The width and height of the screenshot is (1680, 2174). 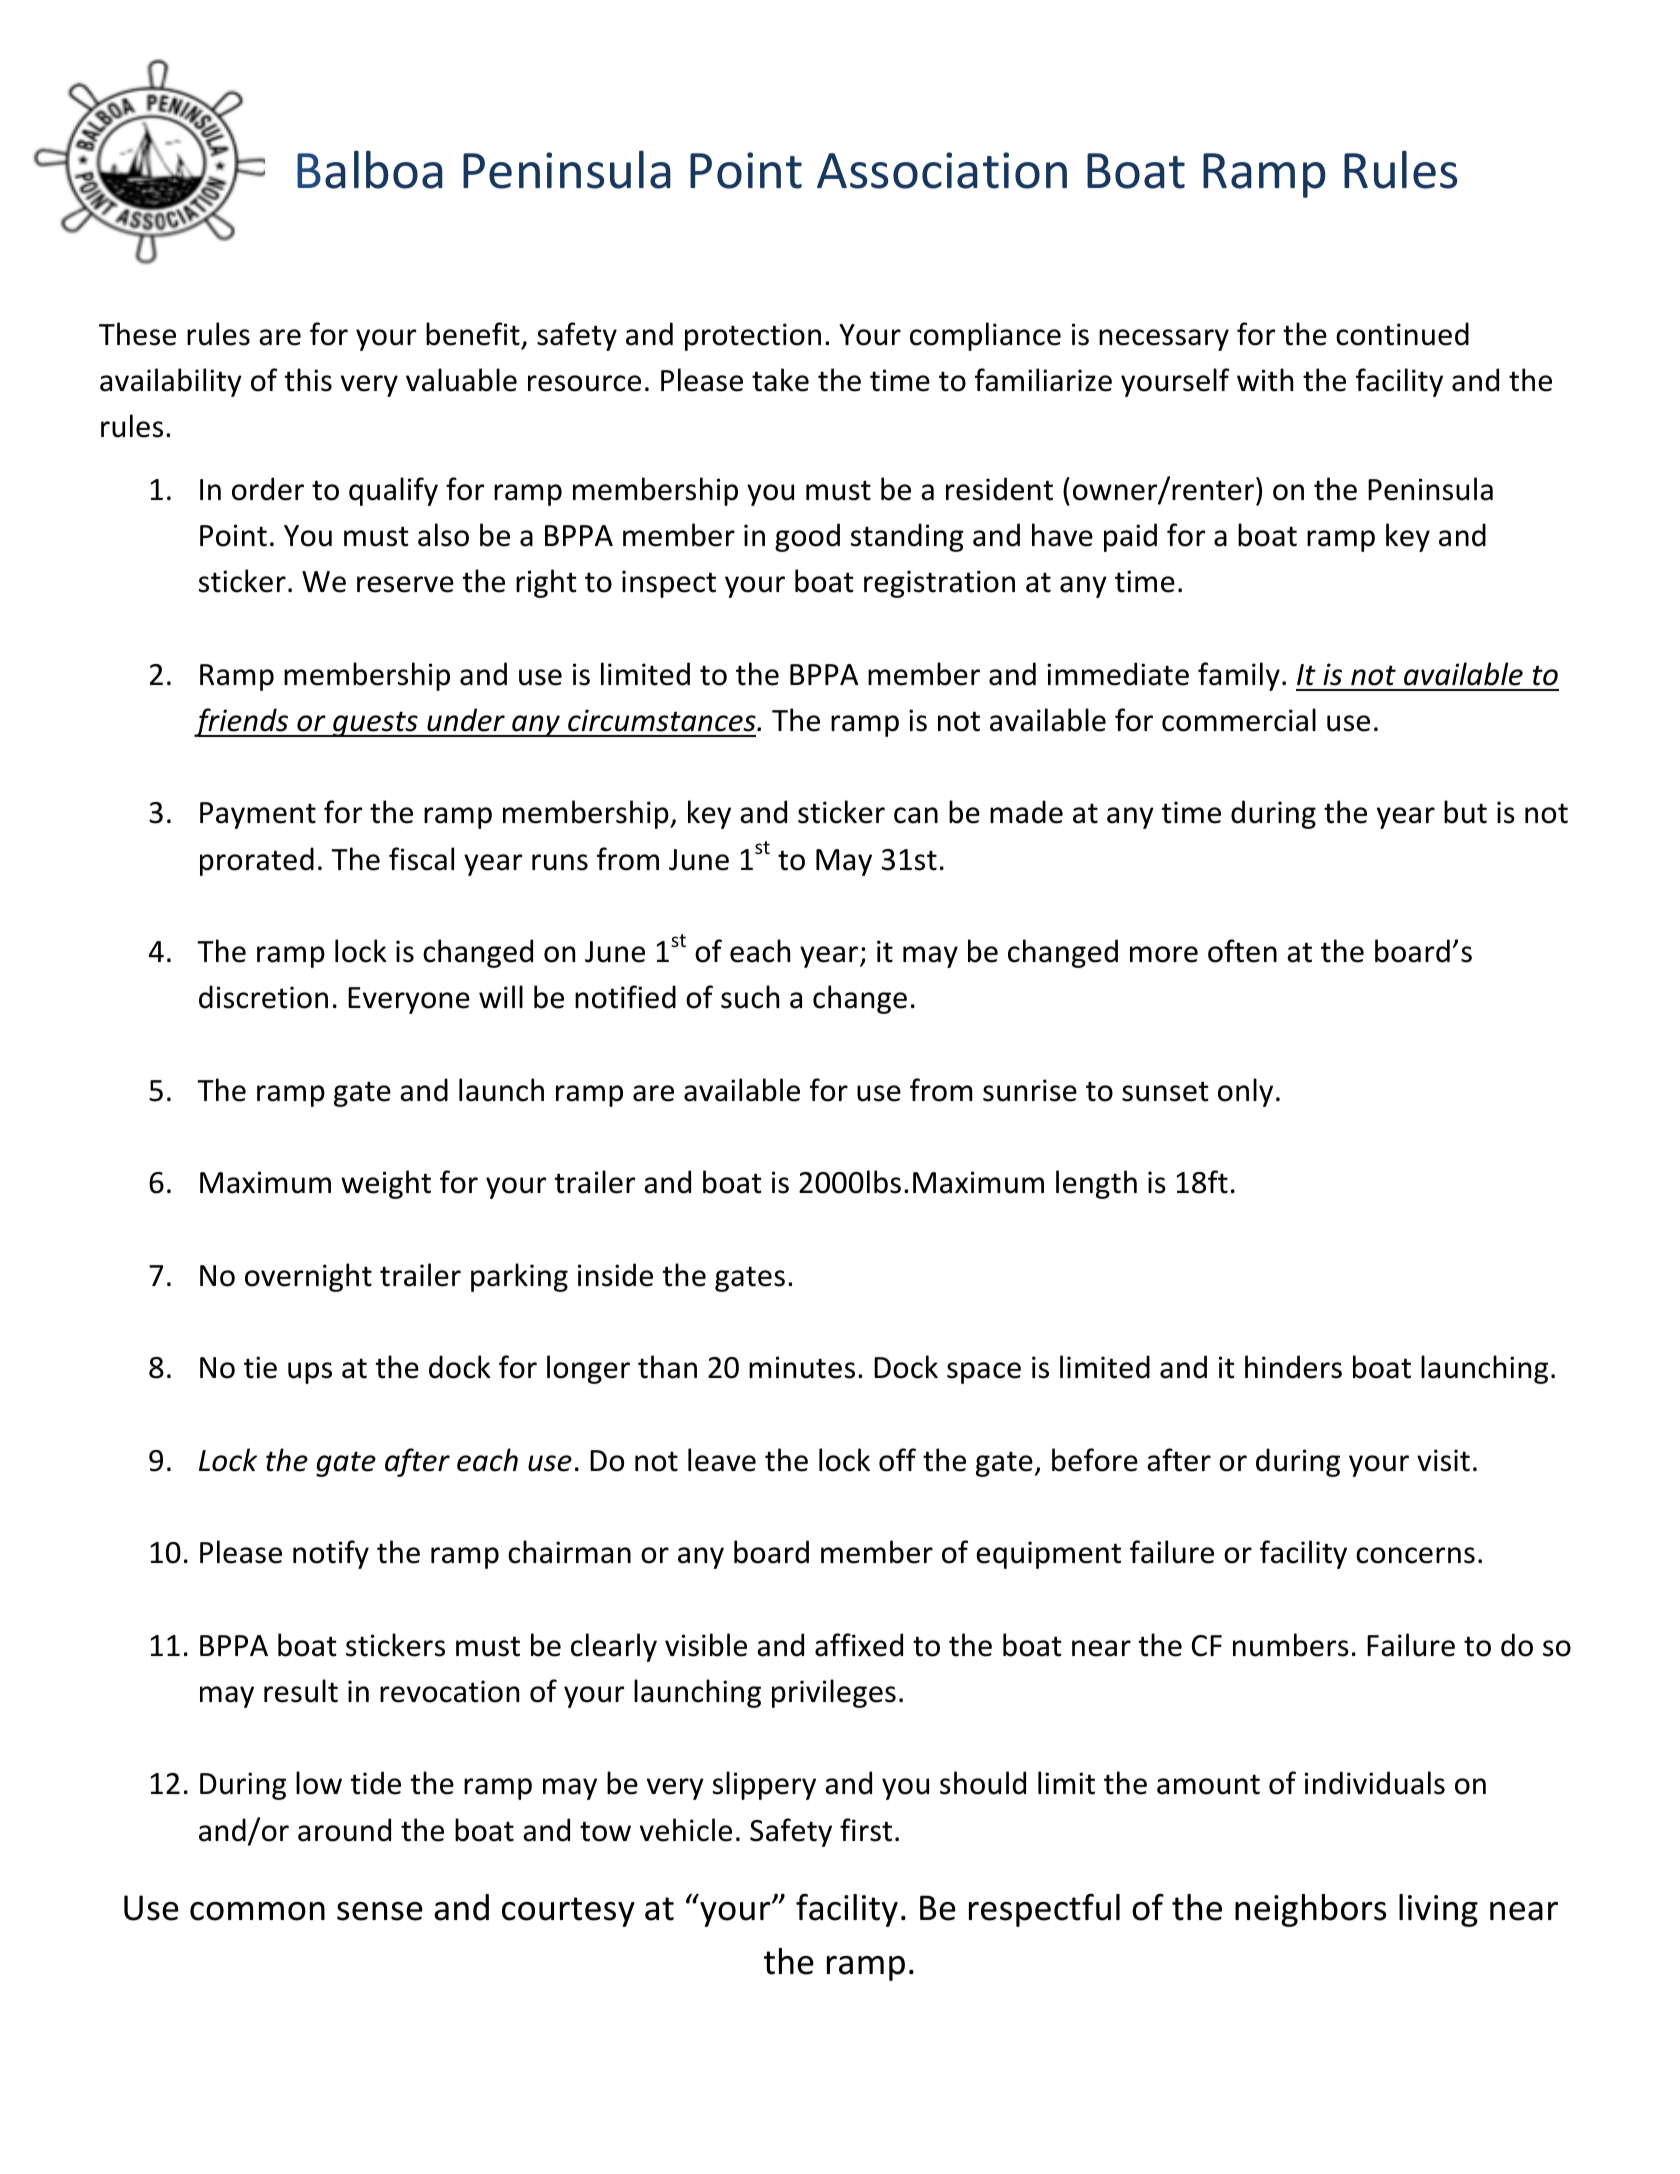 What do you see at coordinates (1402, 334) in the screenshot?
I see `continued` at bounding box center [1402, 334].
